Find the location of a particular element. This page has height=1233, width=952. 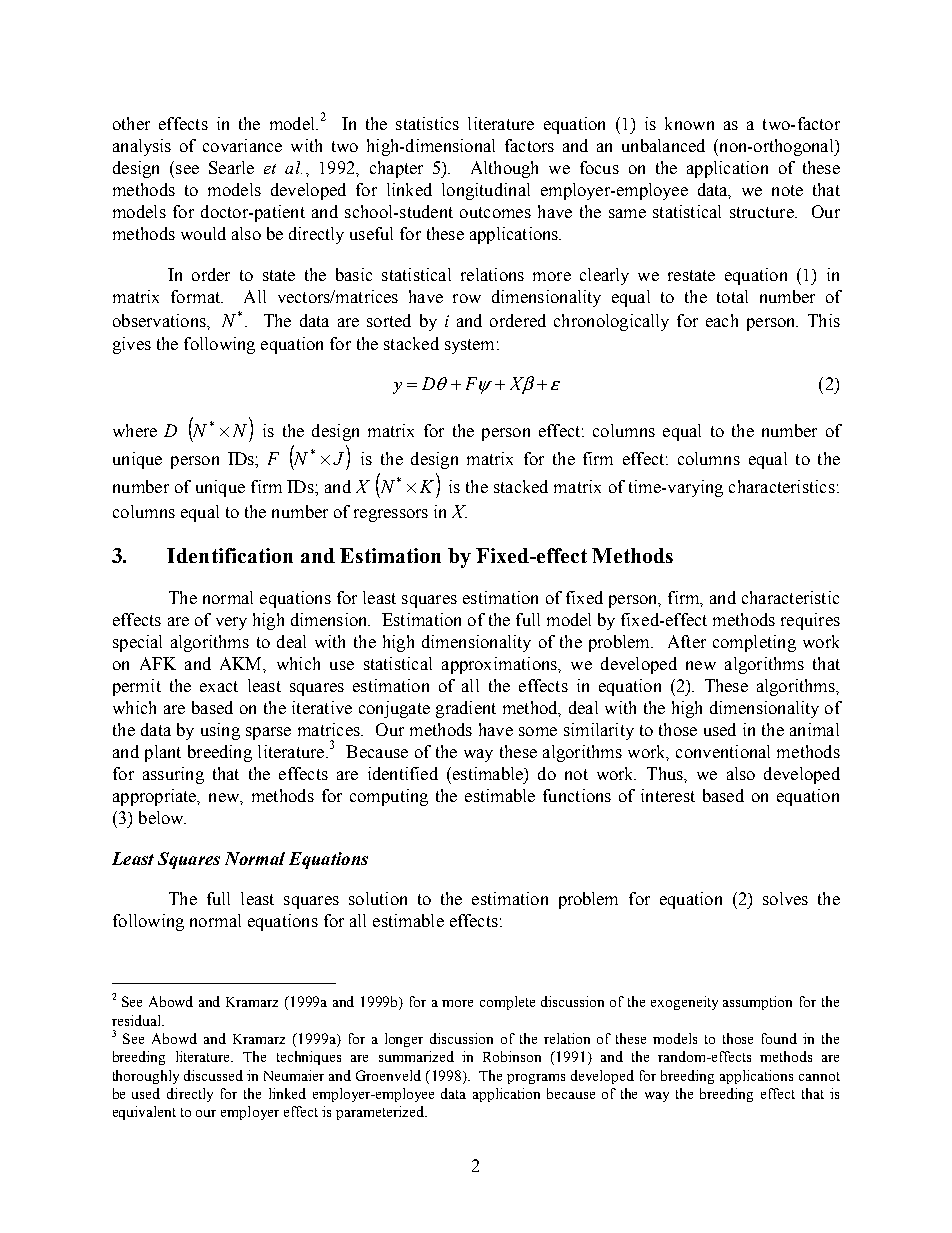

Although is located at coordinates (504, 169).
